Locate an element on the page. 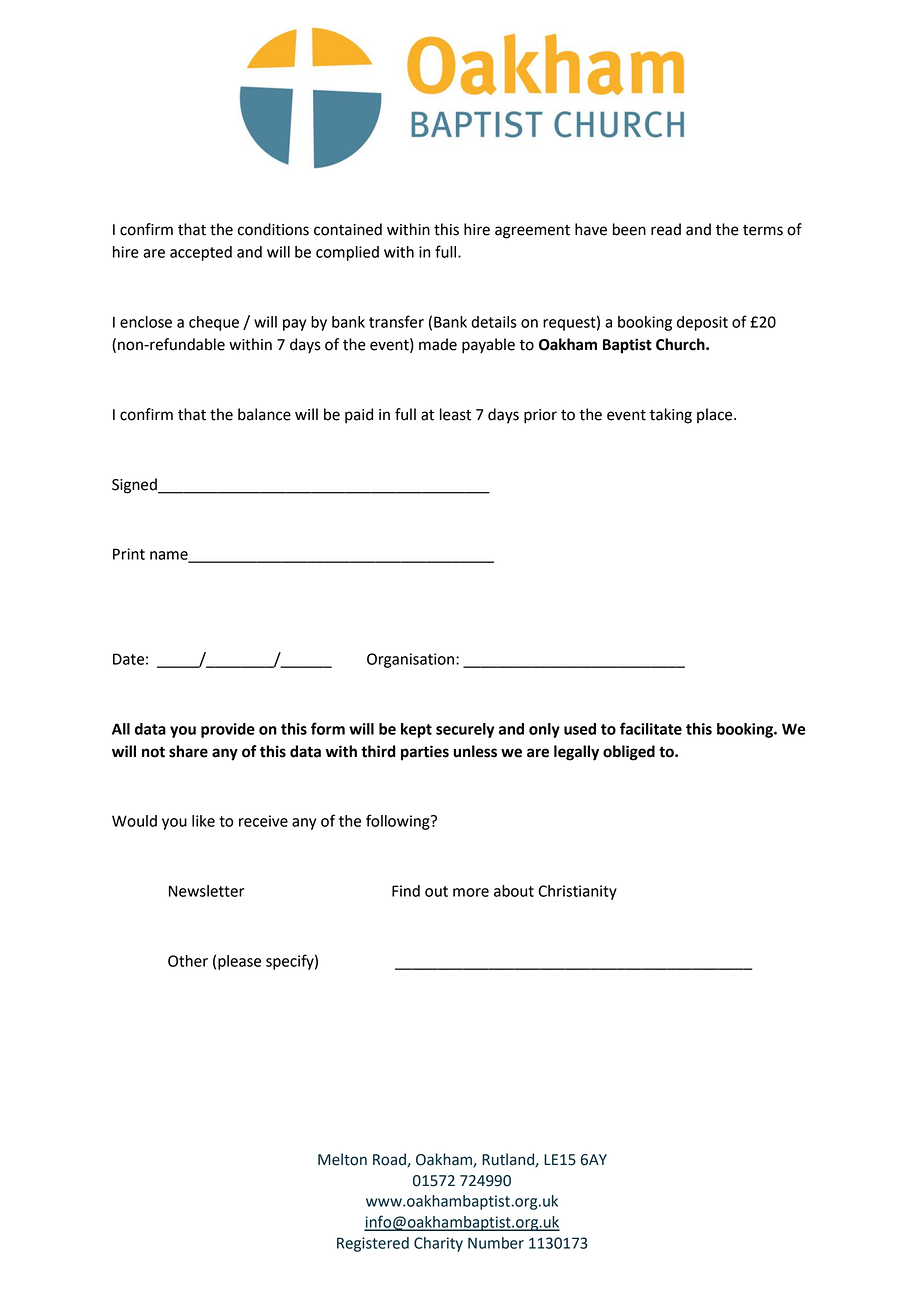 The image size is (924, 1308). details is located at coordinates (494, 322).
